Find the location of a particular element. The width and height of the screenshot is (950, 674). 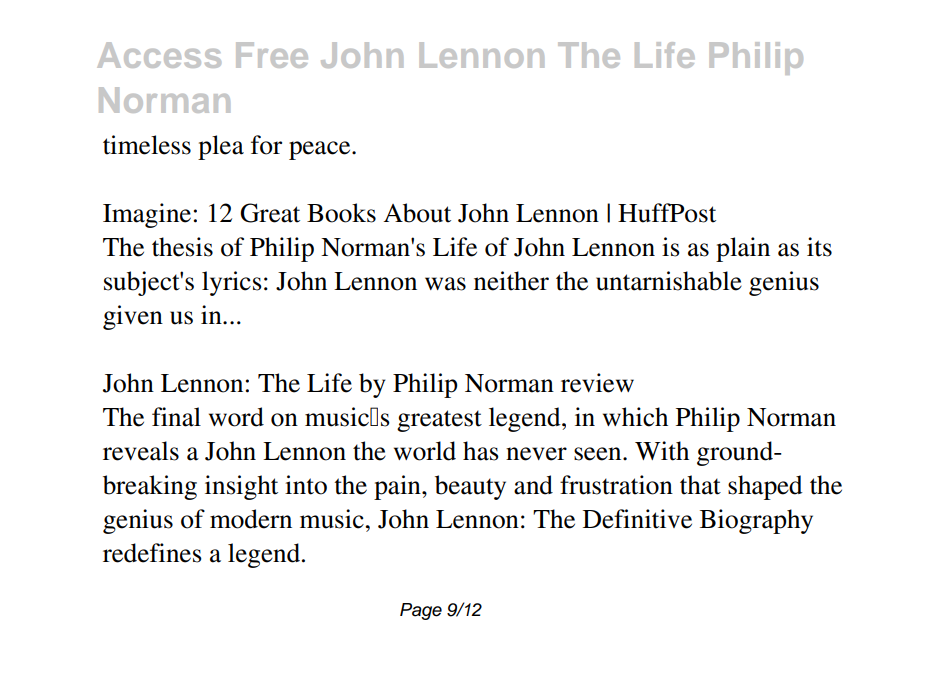

review is located at coordinates (597, 383).
